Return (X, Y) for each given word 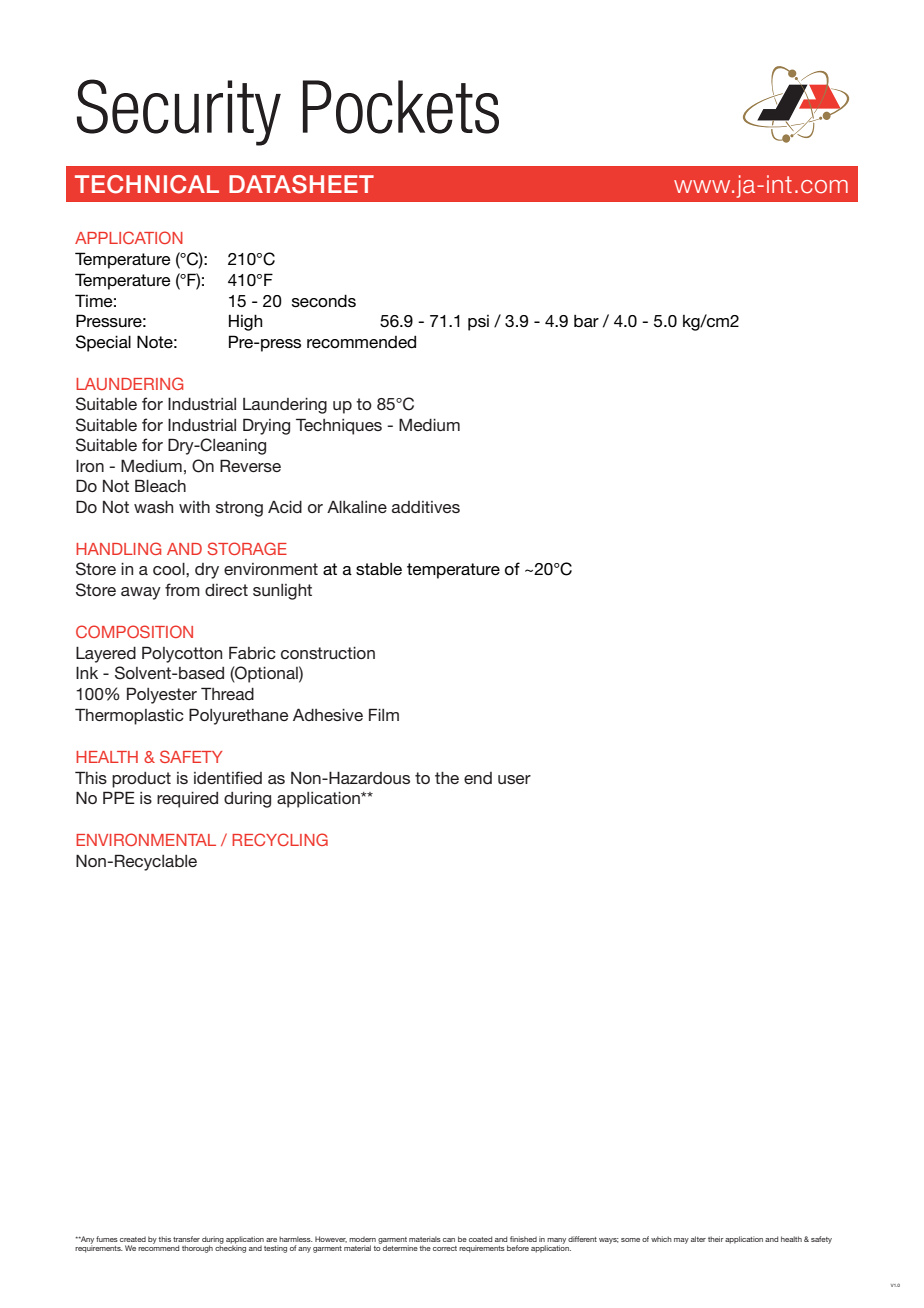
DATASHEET (301, 184)
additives (426, 507)
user (514, 779)
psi (478, 323)
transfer (186, 1239)
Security (179, 112)
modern (362, 1239)
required (187, 800)
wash (153, 507)
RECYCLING (280, 839)
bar (586, 320)
